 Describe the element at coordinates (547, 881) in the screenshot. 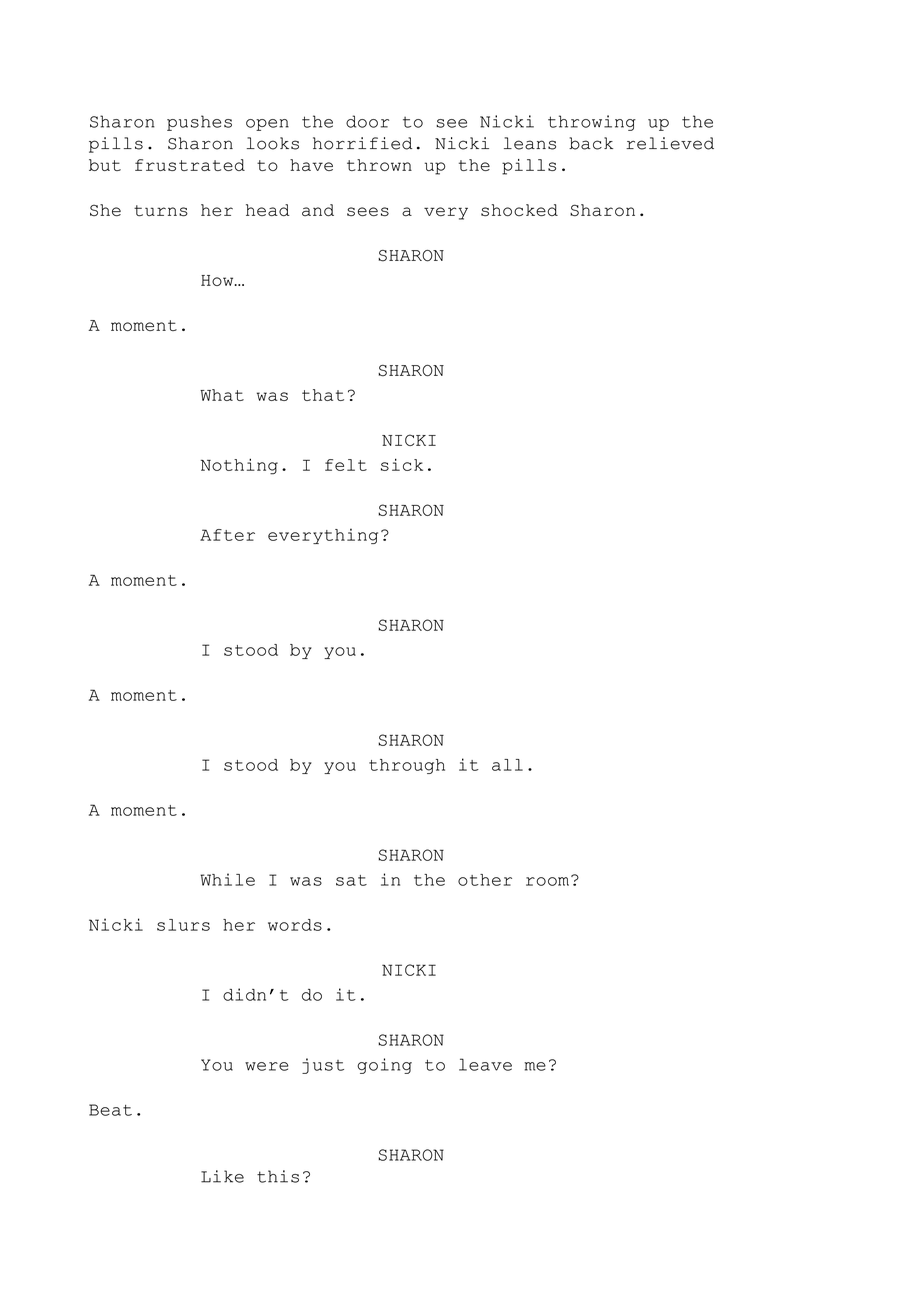

I see `room` at that location.
